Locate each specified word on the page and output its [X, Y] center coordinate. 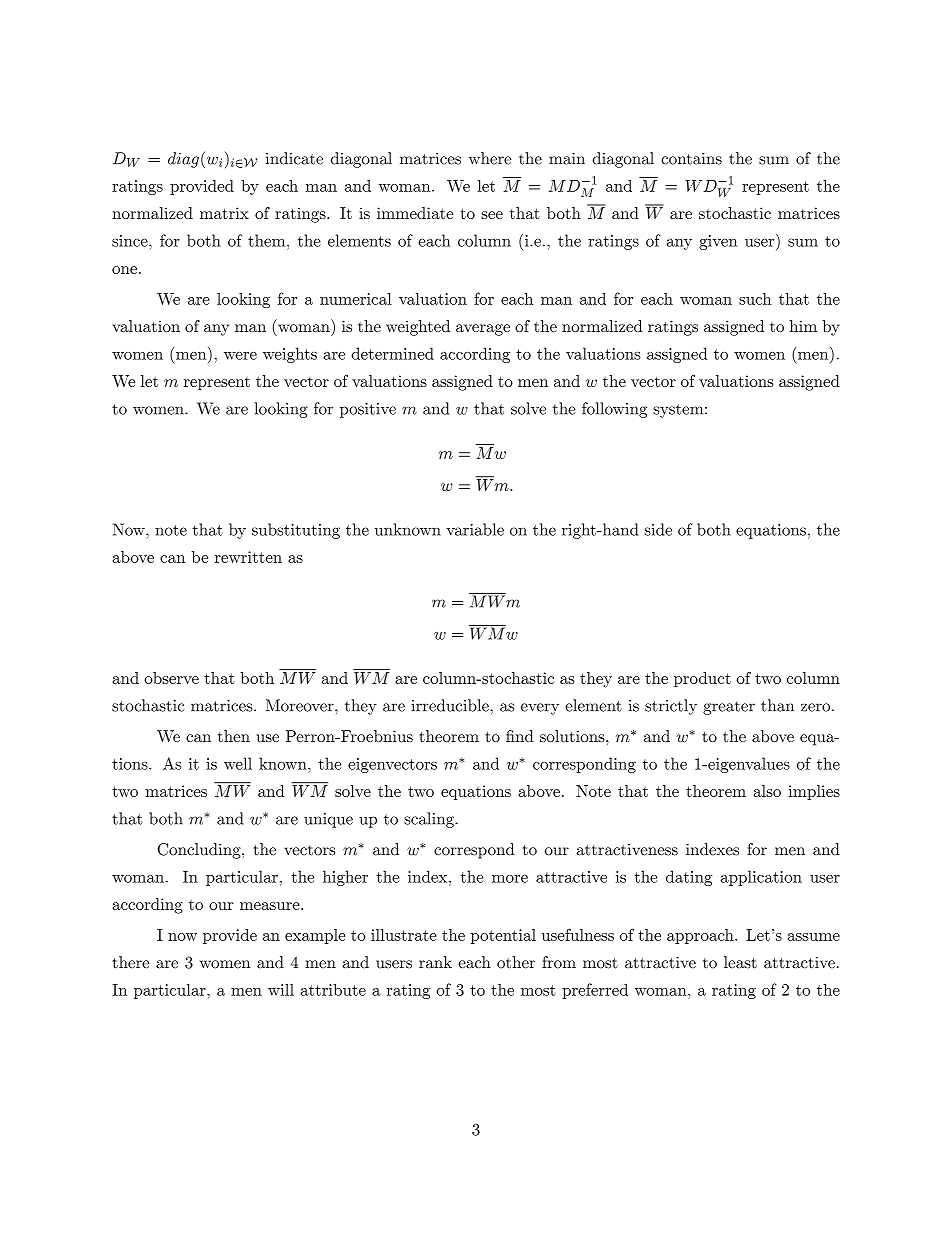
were [240, 356]
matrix [224, 213]
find [520, 736]
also [767, 791]
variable [475, 529]
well [238, 763]
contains [691, 159]
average [483, 330]
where [490, 158]
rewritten [248, 557]
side [658, 529]
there [131, 962]
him [803, 326]
